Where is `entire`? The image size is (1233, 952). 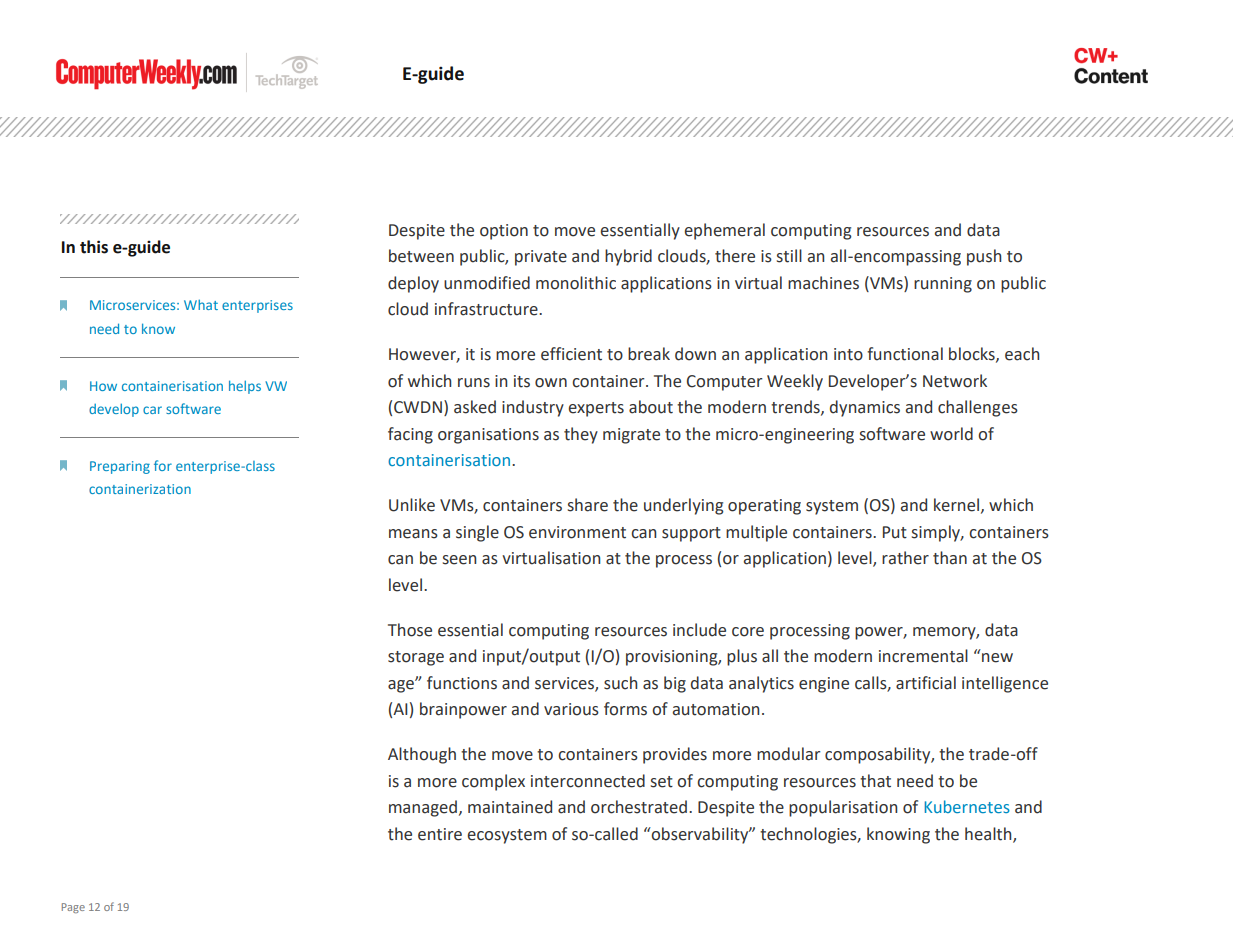
entire is located at coordinates (440, 834).
